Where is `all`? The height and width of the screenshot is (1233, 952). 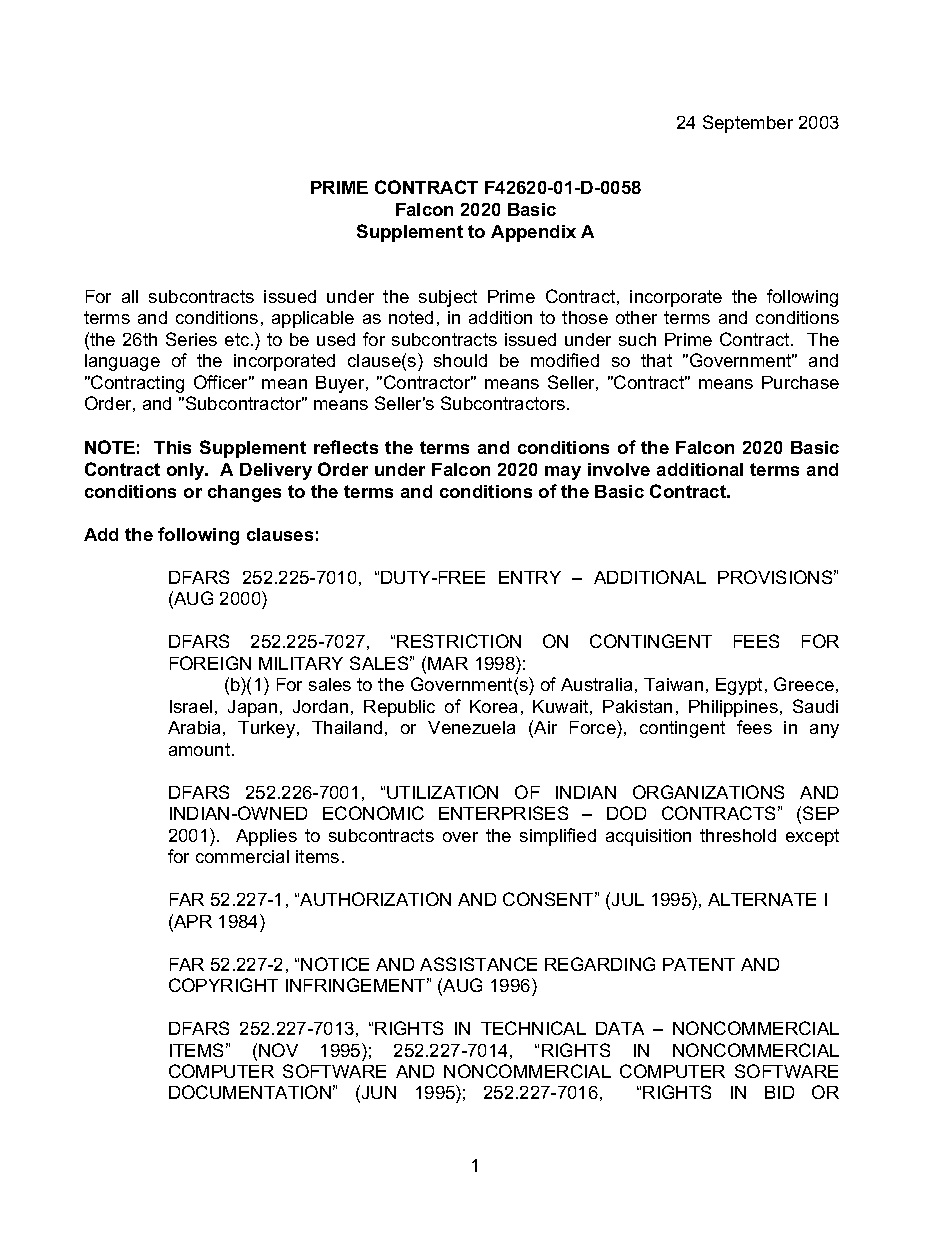
all is located at coordinates (130, 296).
